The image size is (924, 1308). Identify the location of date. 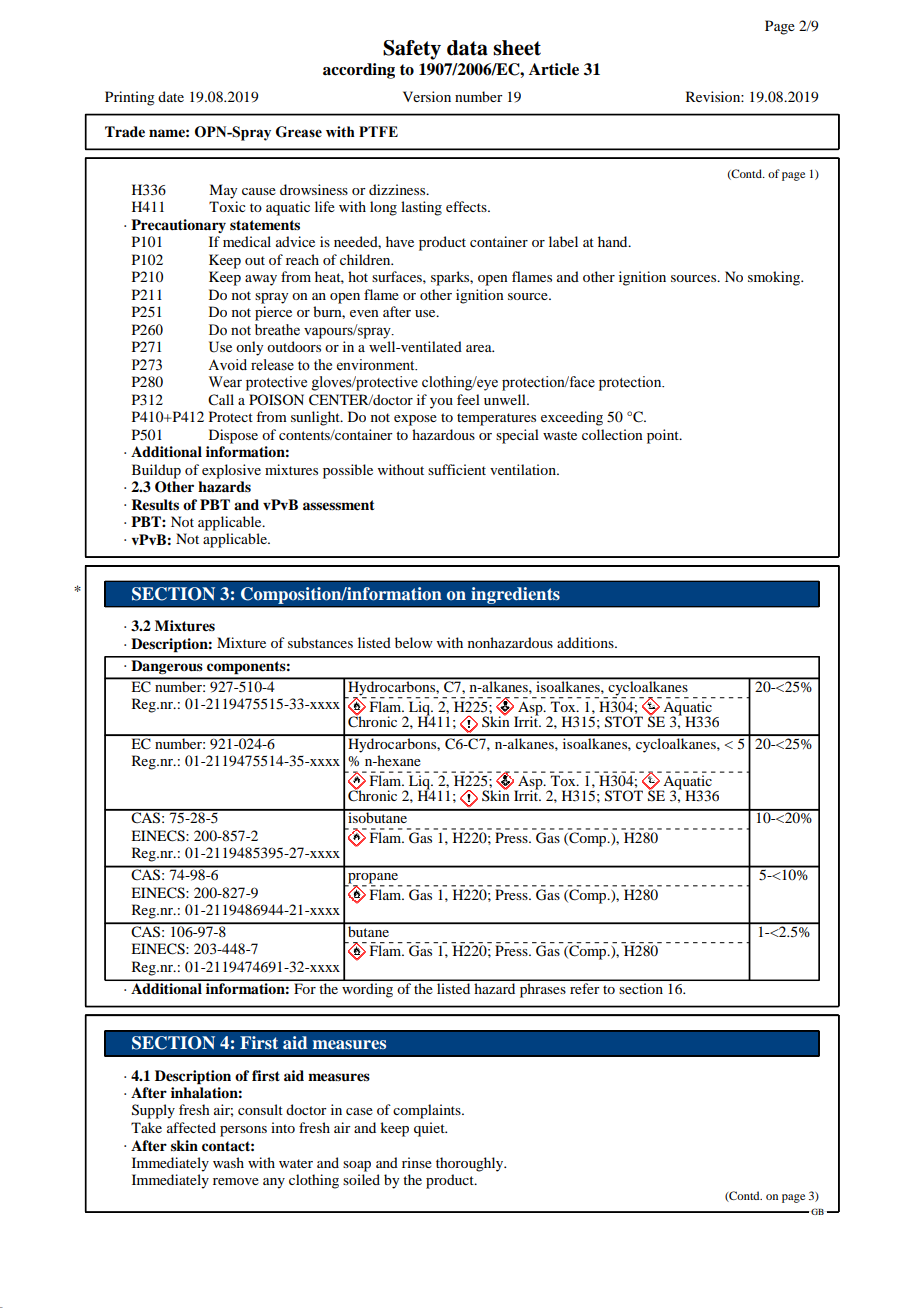
(171, 96).
